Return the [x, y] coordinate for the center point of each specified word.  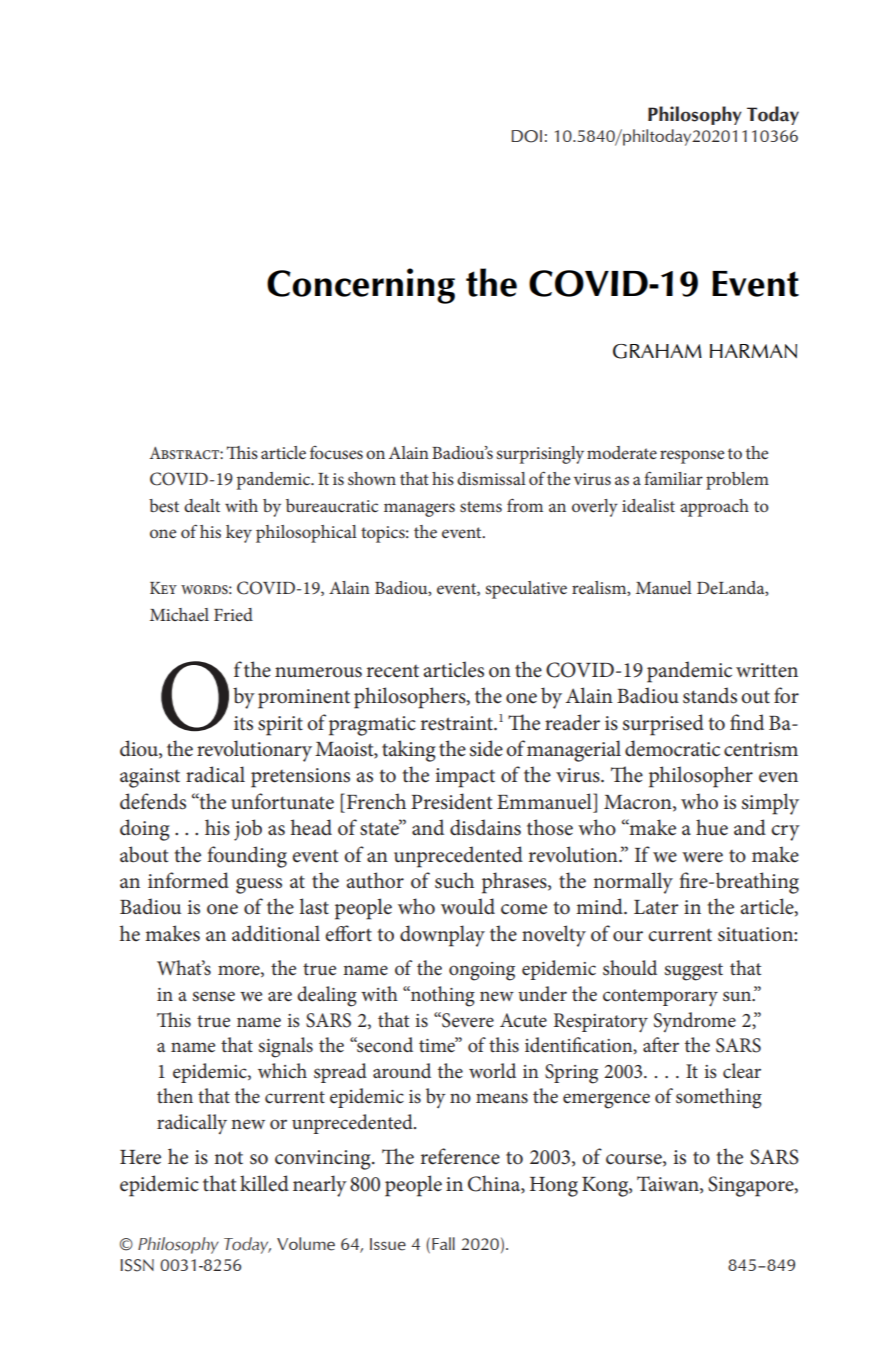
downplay [442, 936]
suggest [693, 972]
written [767, 670]
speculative [526, 590]
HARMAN [753, 351]
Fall [443, 1243]
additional [276, 933]
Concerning [361, 286]
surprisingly [540, 455]
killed [264, 1183]
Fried [233, 614]
